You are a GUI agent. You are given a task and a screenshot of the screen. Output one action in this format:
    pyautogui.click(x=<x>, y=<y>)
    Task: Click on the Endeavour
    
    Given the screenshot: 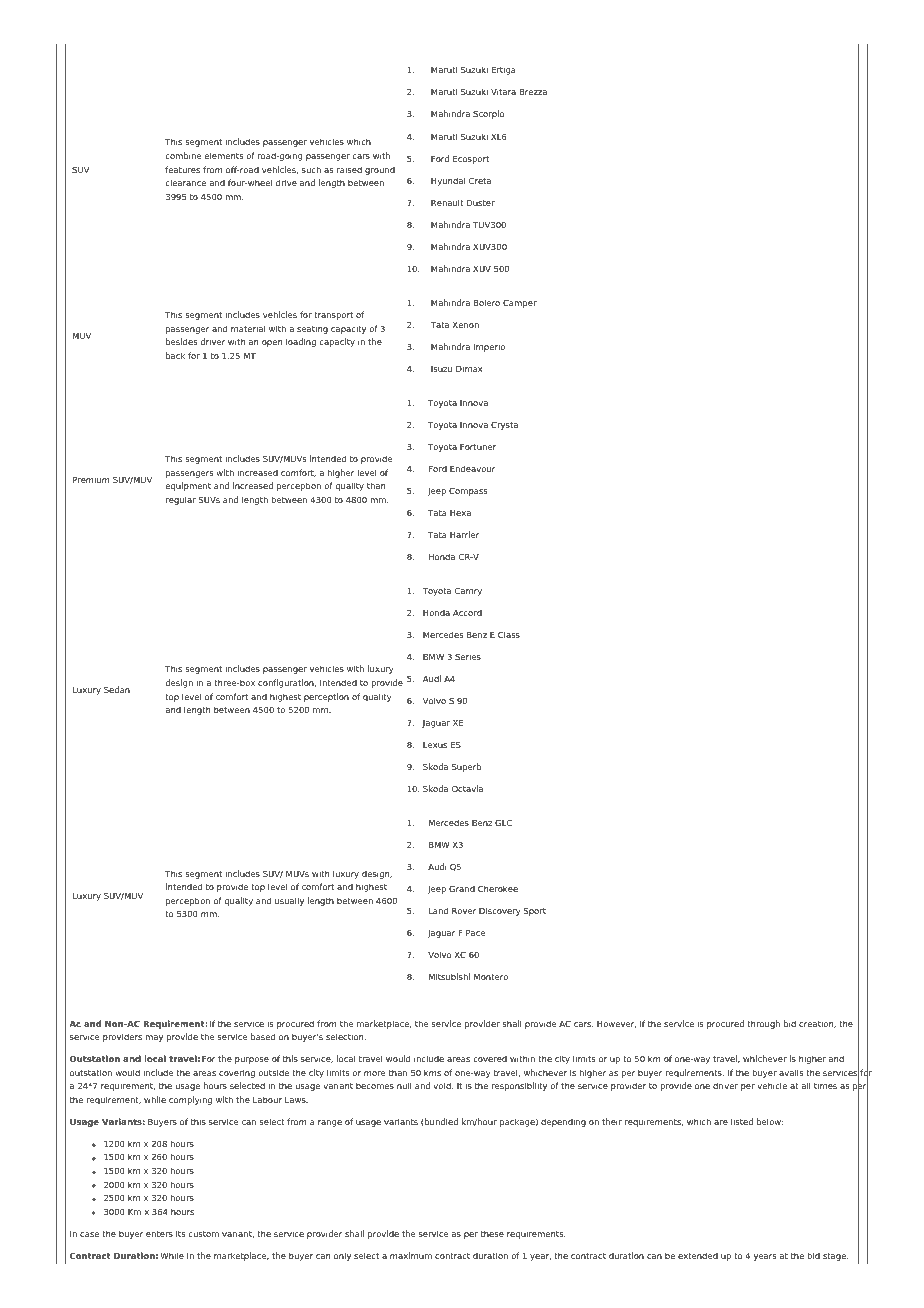 What is the action you would take?
    pyautogui.click(x=472, y=468)
